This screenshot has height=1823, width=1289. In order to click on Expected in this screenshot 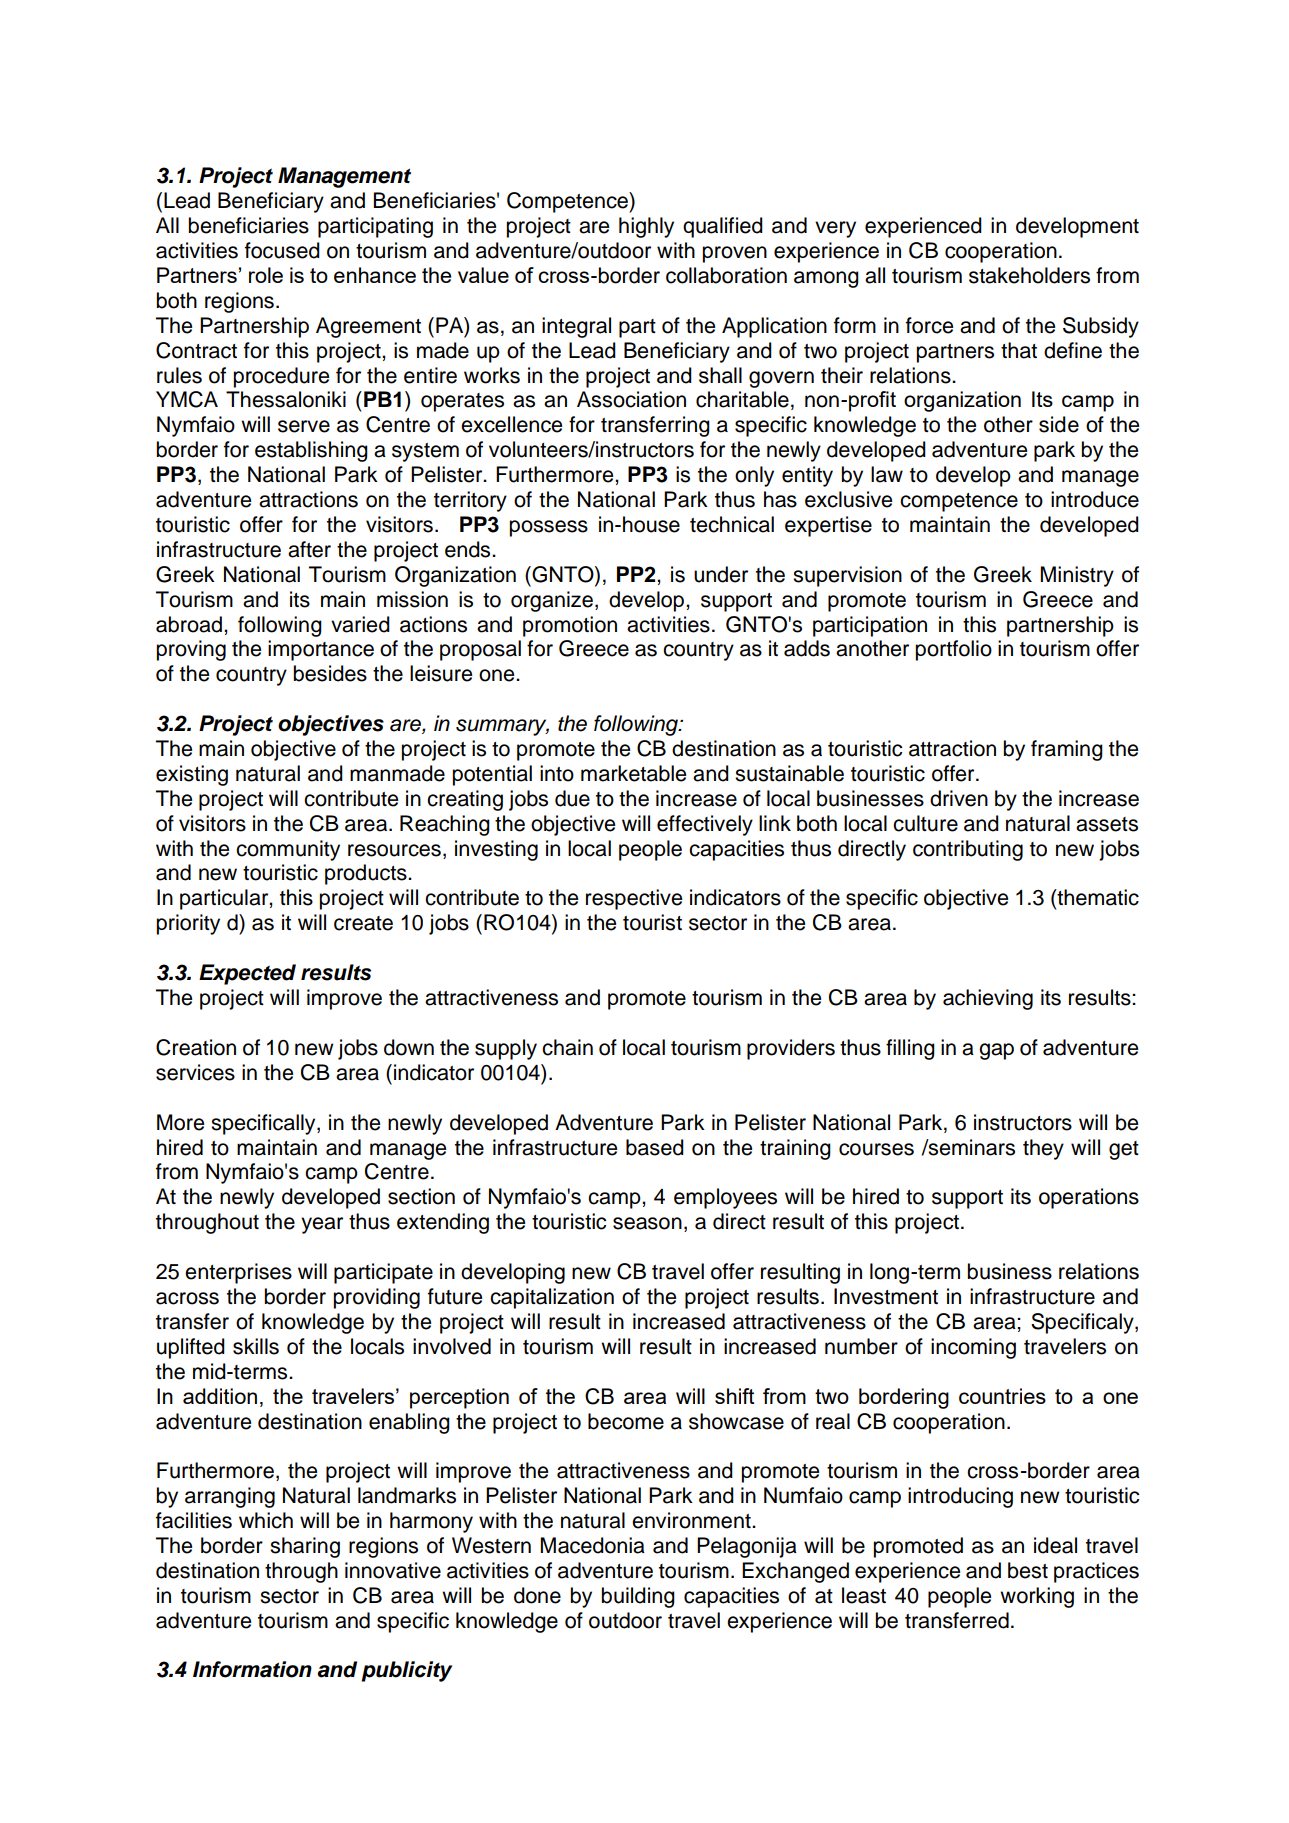, I will do `click(247, 974)`.
